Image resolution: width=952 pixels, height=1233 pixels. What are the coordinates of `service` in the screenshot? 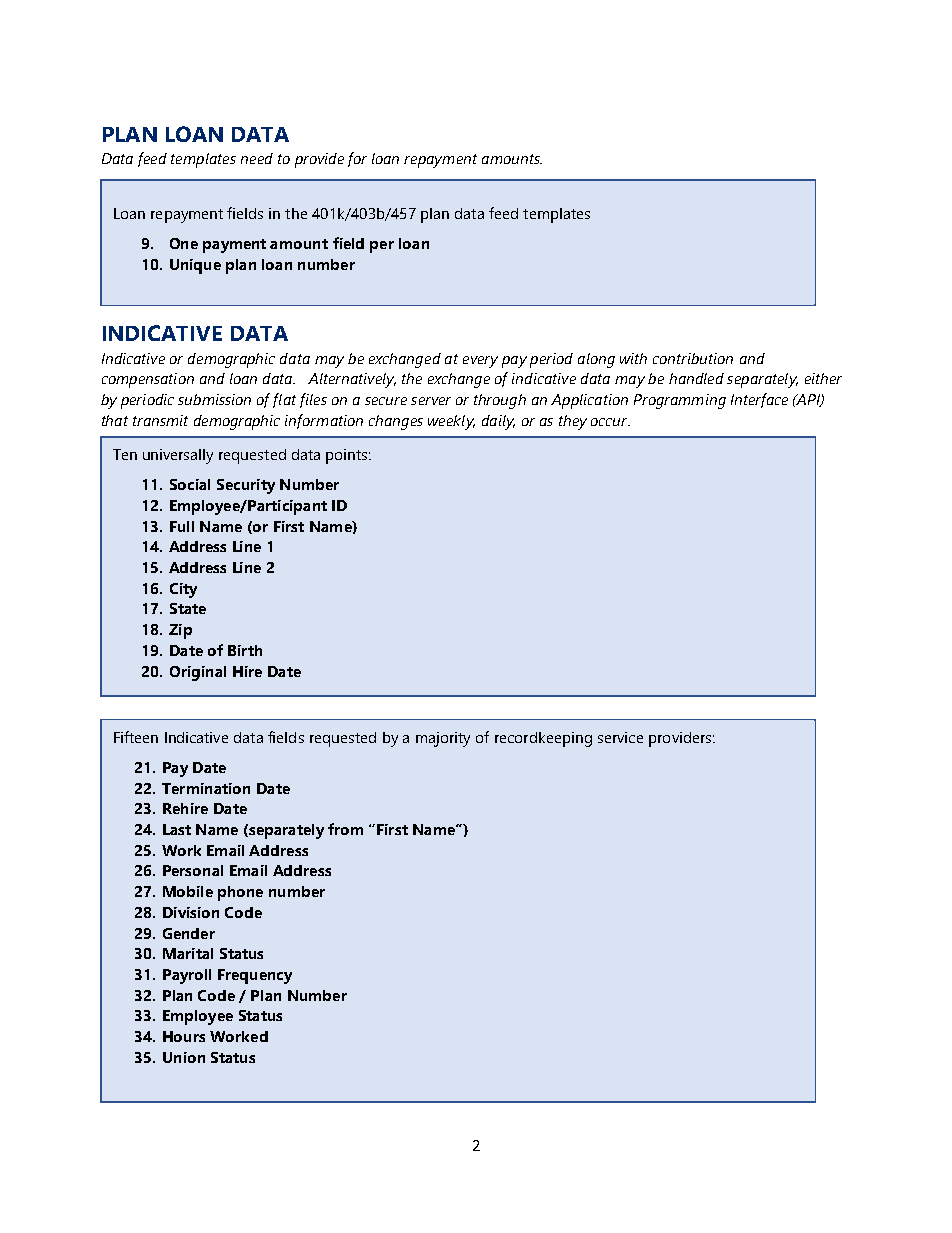 It's located at (620, 737).
